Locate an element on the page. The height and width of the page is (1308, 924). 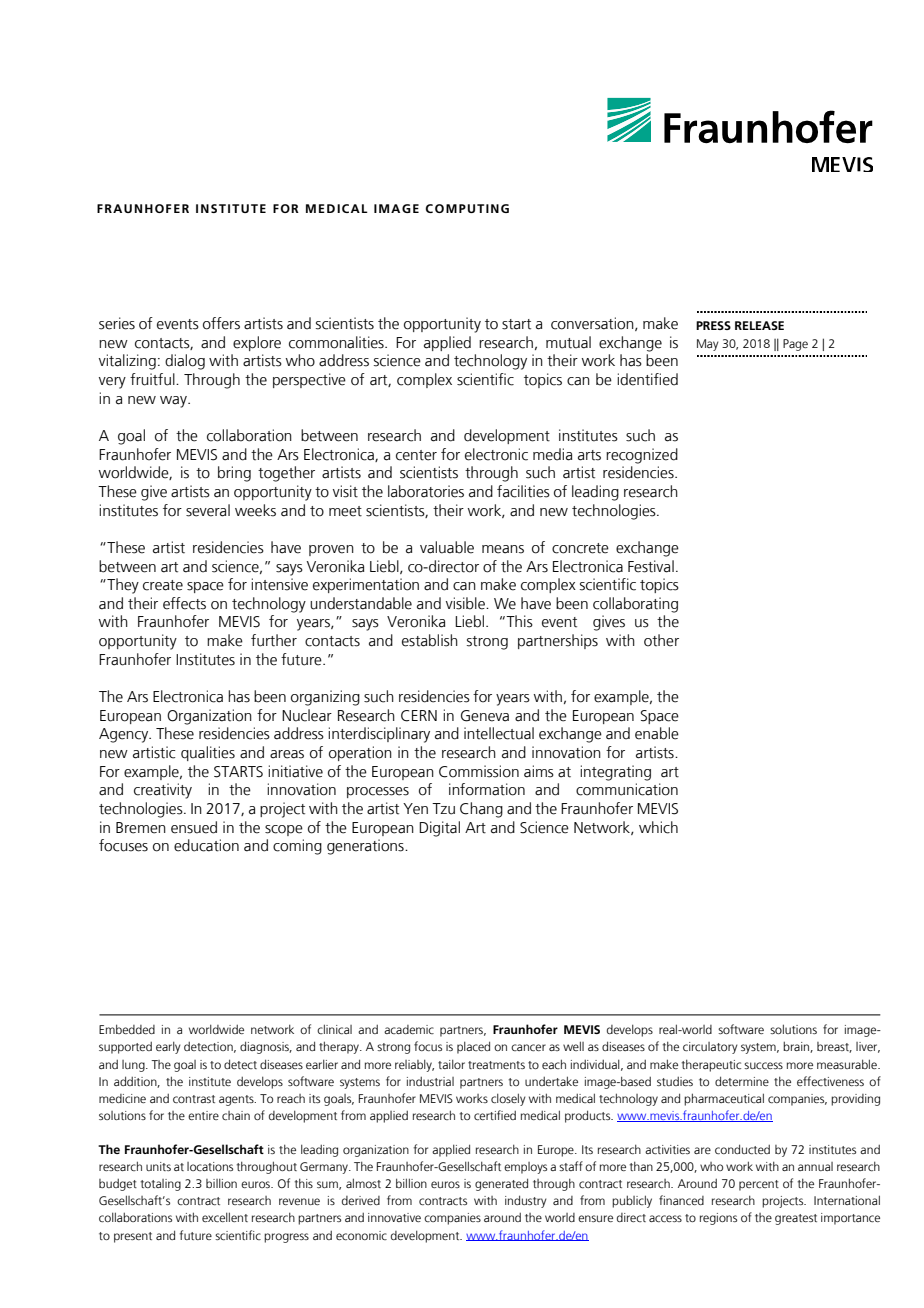
Page is located at coordinates (795, 345).
